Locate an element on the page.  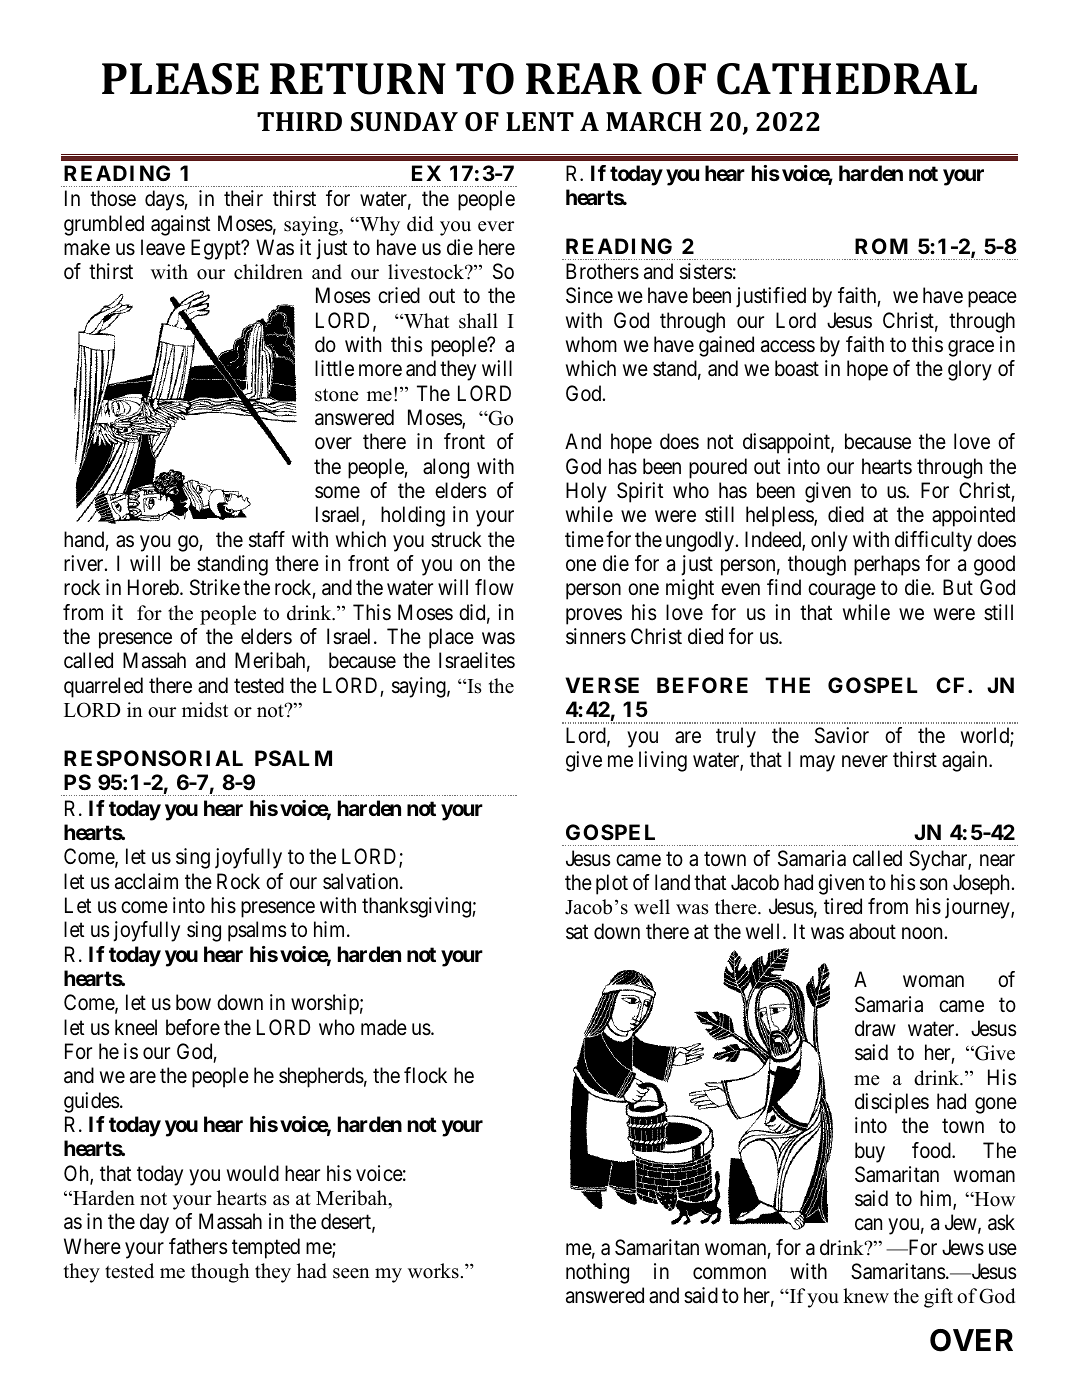
acclaim is located at coordinates (146, 881).
